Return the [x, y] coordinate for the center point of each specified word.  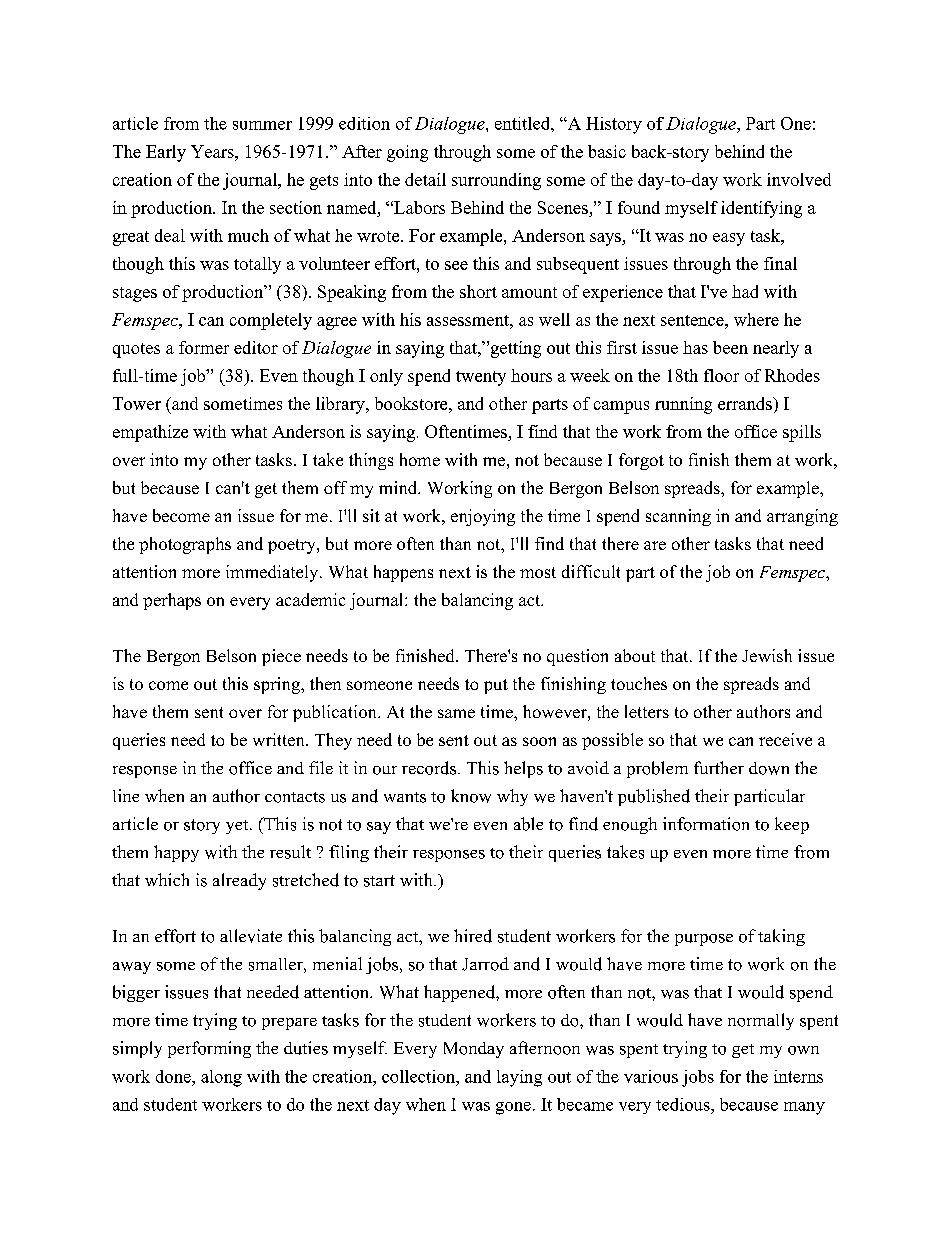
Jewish [767, 655]
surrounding [496, 181]
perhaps [172, 601]
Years [213, 151]
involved [799, 179]
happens [403, 573]
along [221, 1078]
